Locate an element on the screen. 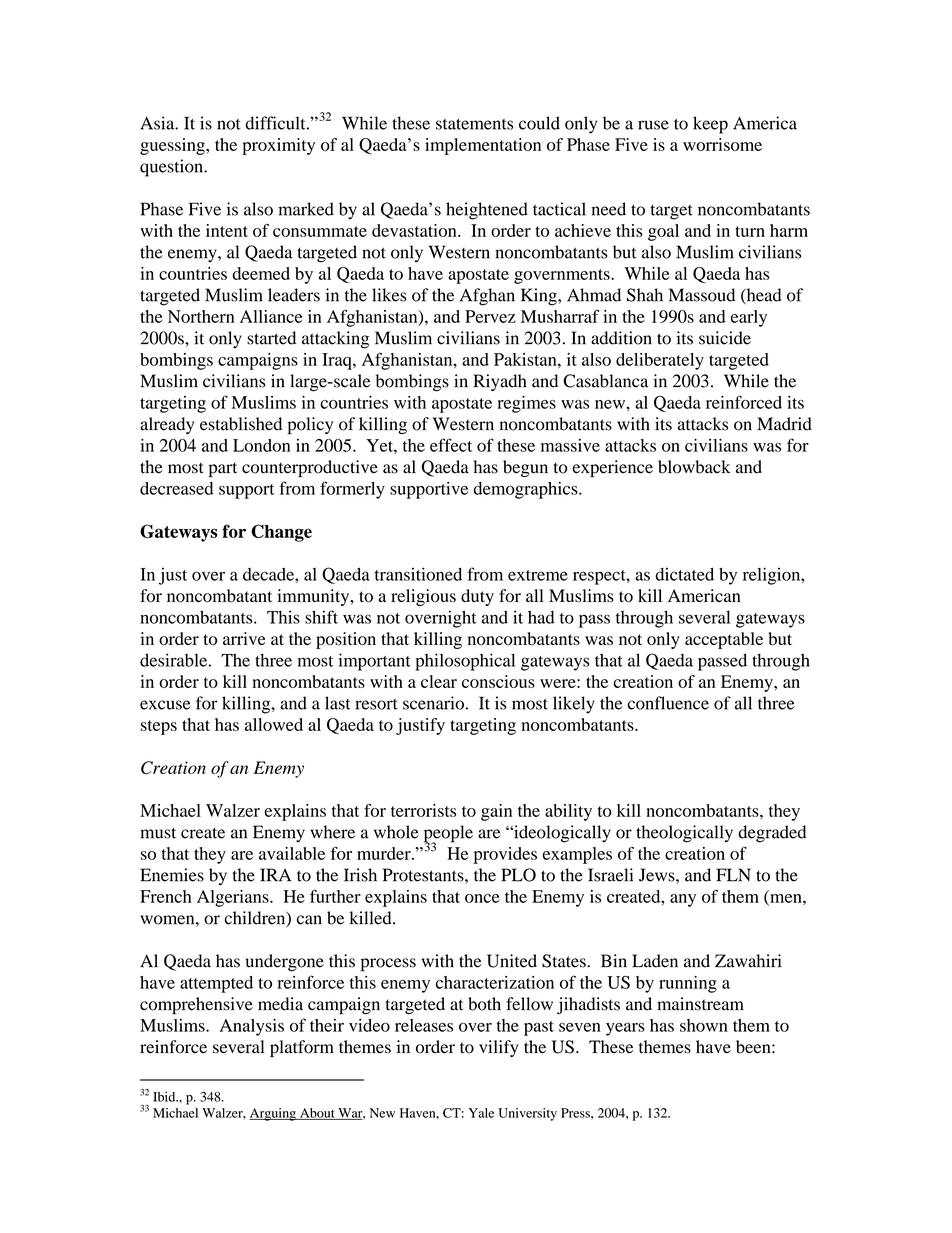 Image resolution: width=952 pixels, height=1233 pixels. arrive is located at coordinates (244, 638).
